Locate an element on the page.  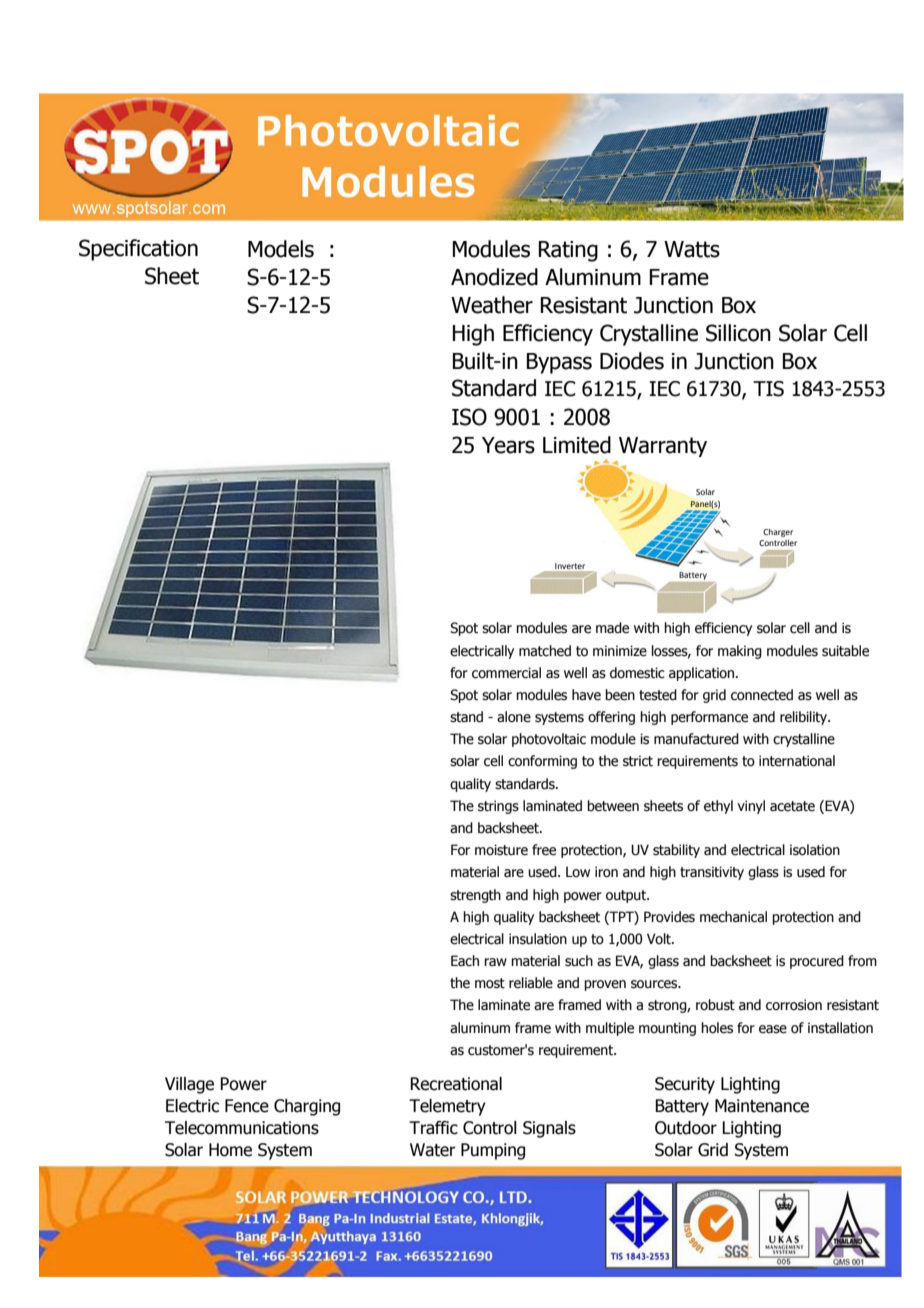
insulation is located at coordinates (538, 939).
